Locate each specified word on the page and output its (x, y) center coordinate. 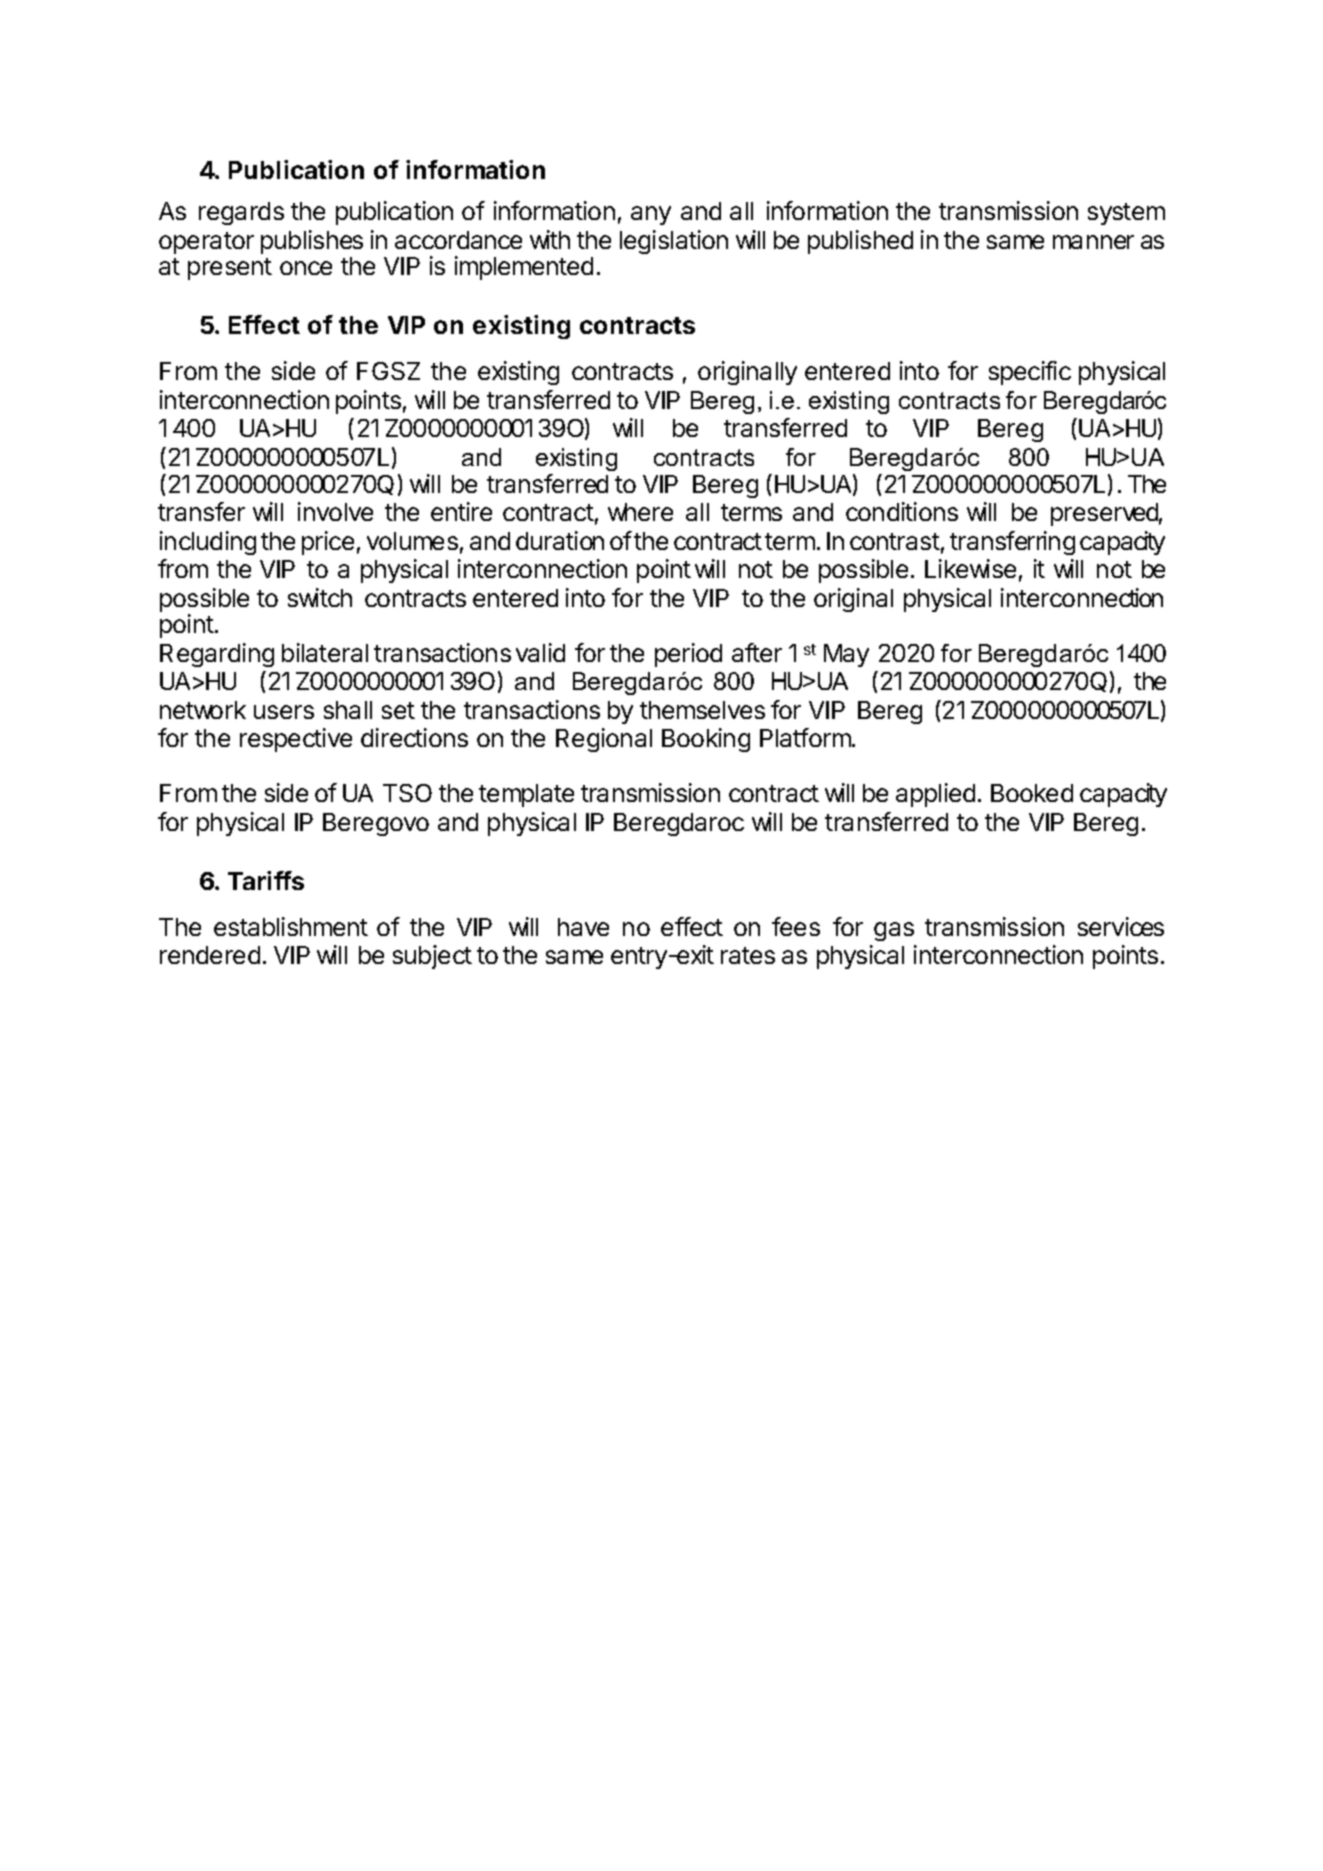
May (846, 655)
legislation (674, 242)
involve (335, 511)
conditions (902, 511)
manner (1093, 242)
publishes (312, 242)
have (583, 927)
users (284, 712)
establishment (291, 926)
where (640, 512)
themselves (702, 710)
